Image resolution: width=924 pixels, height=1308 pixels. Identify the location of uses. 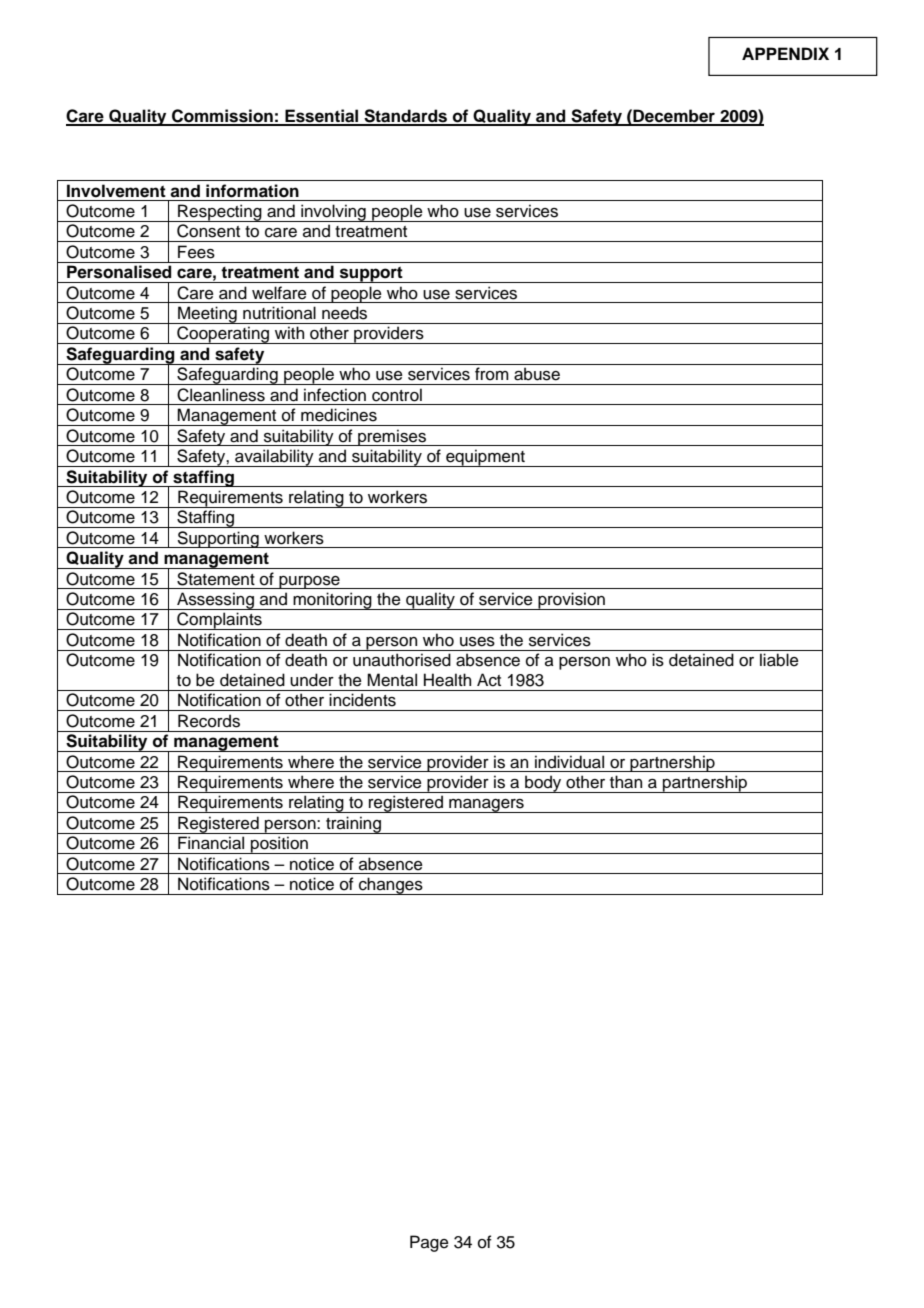
(477, 642).
